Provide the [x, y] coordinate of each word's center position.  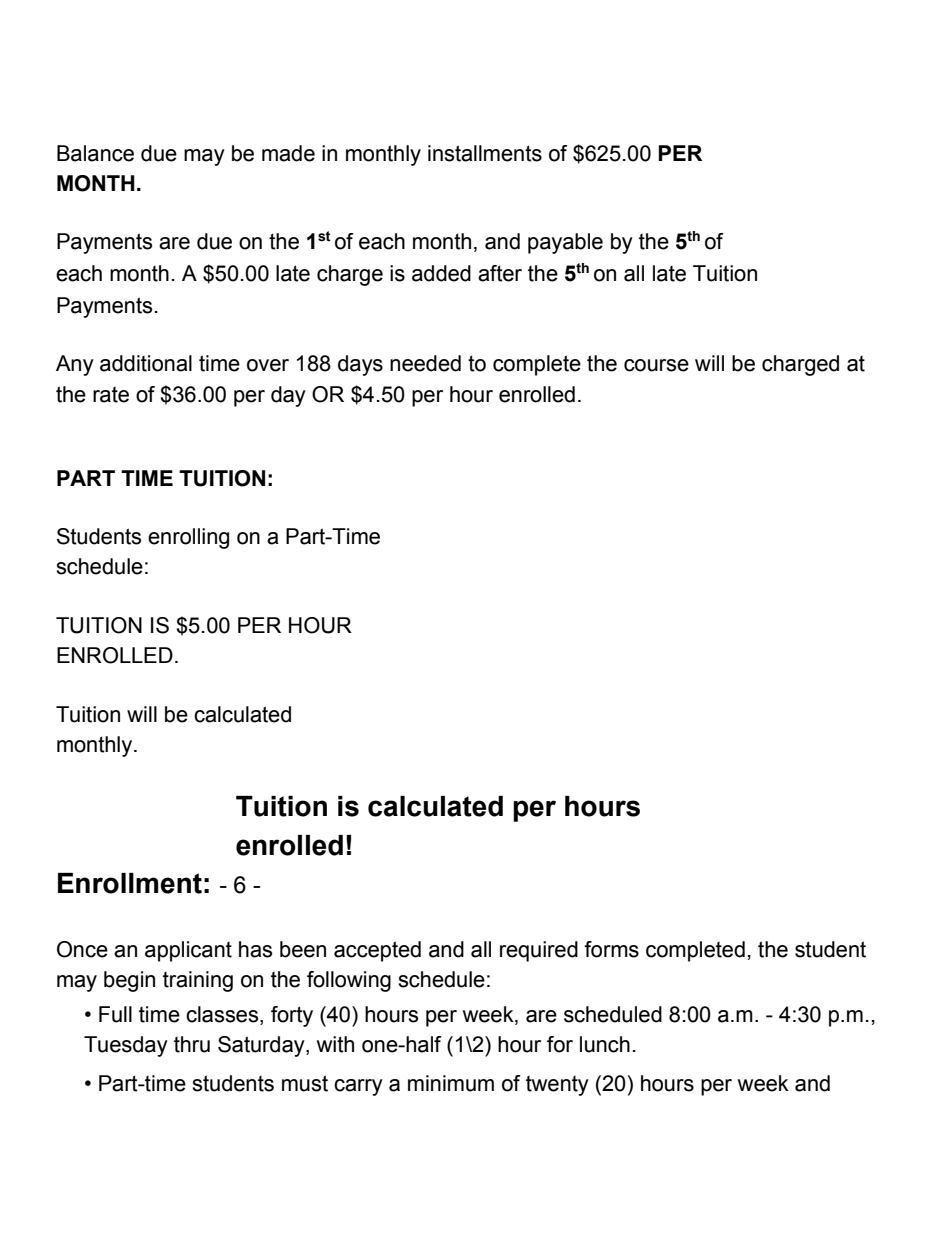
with [335, 1044]
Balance [95, 153]
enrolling [188, 538]
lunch [605, 1044]
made [288, 153]
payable [565, 243]
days [360, 365]
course [656, 365]
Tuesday [126, 1046]
